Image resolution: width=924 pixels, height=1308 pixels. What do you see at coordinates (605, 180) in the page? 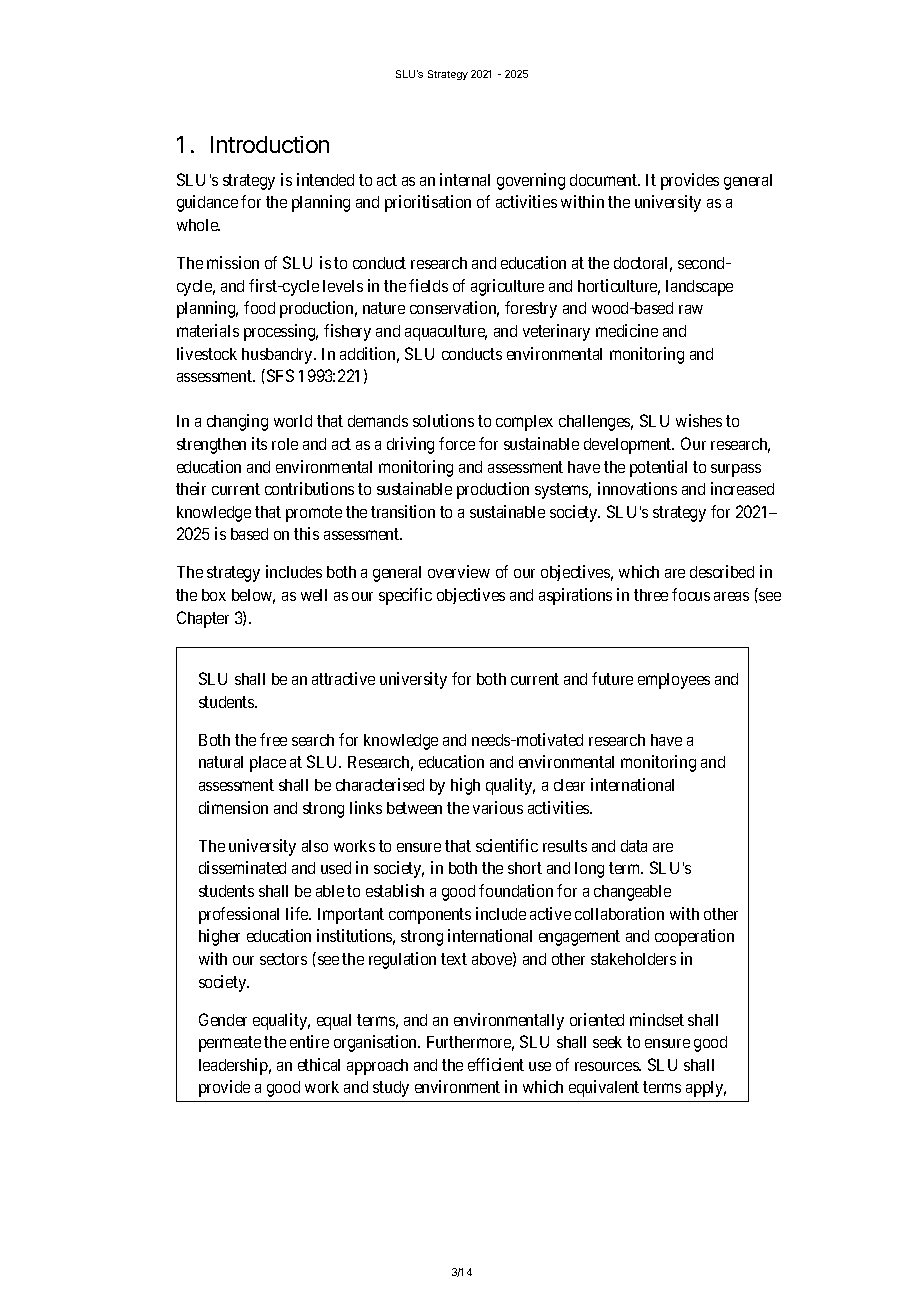
I see `document` at bounding box center [605, 180].
